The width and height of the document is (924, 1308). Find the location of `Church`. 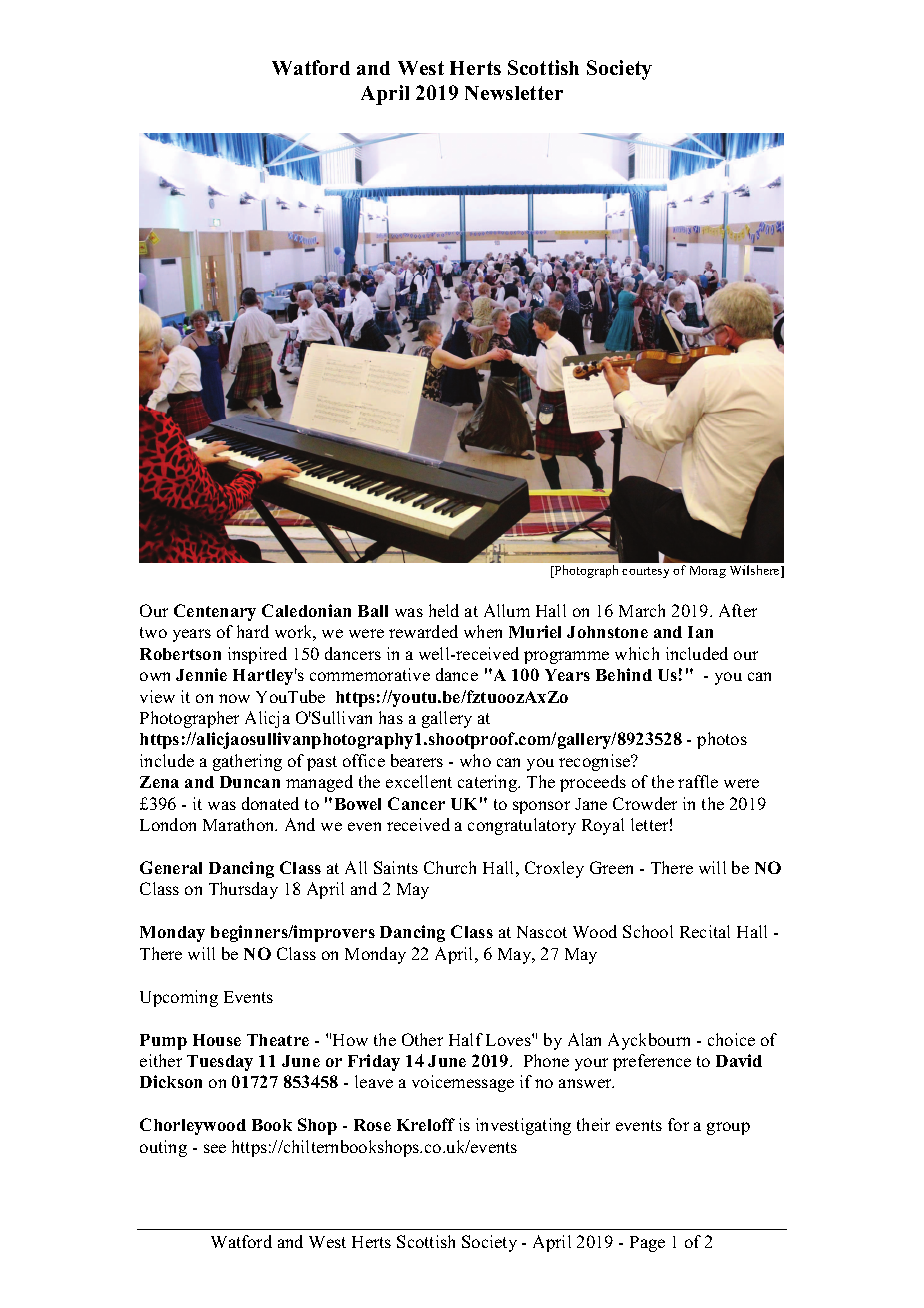

Church is located at coordinates (450, 867).
